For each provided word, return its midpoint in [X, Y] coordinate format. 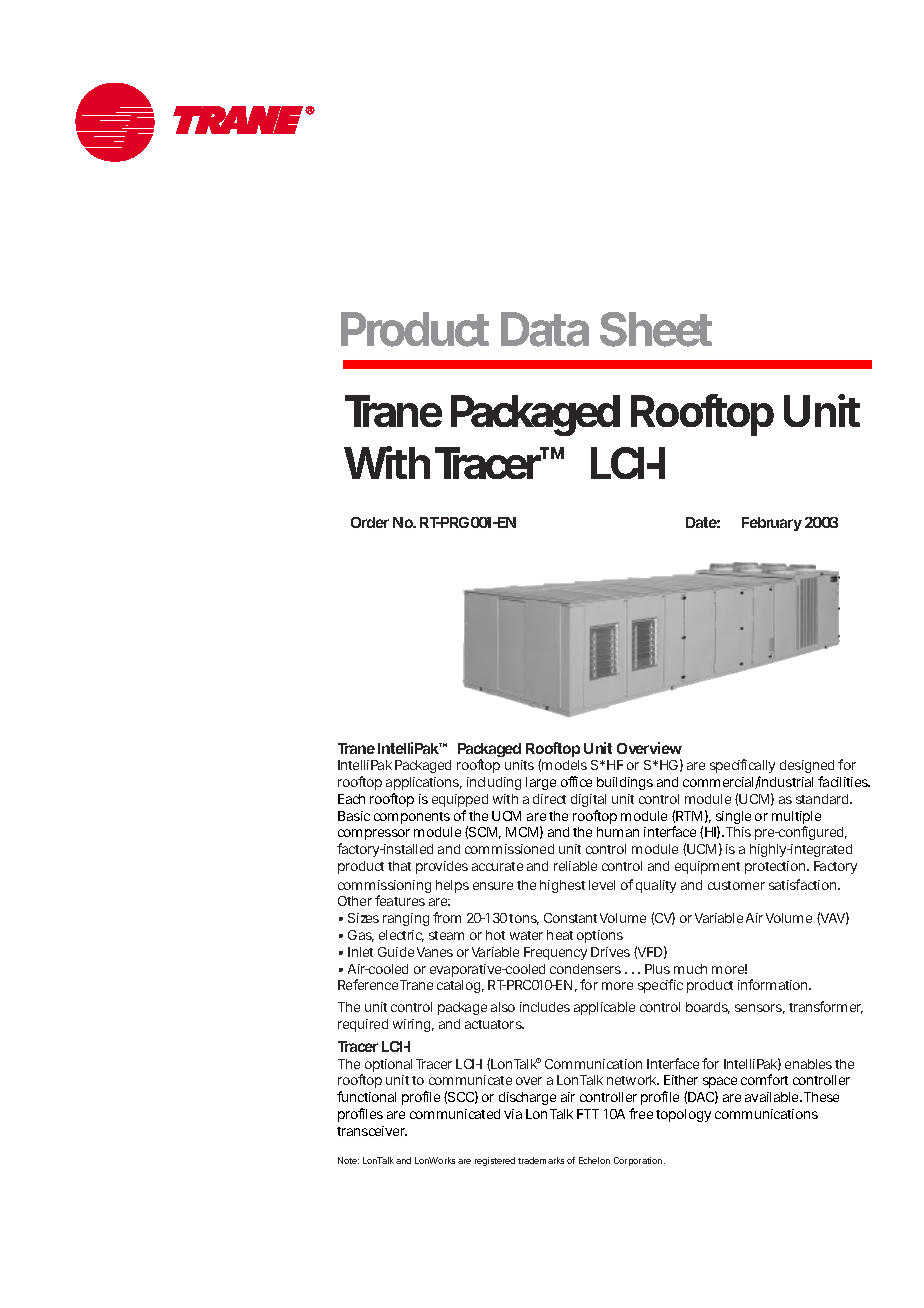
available [771, 1097]
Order [370, 522]
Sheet [656, 329]
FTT [588, 1114]
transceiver [372, 1131]
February [772, 524]
